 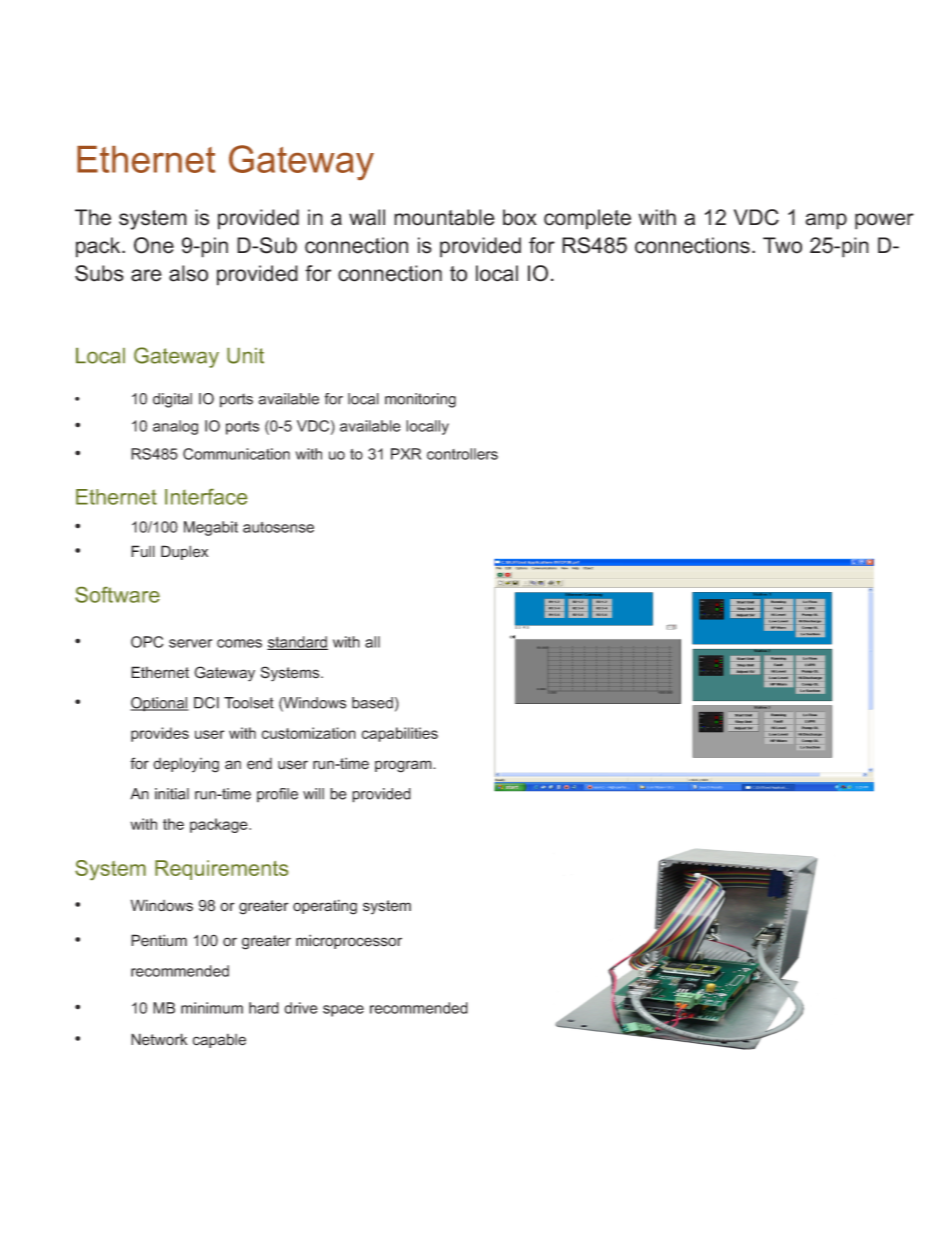 What do you see at coordinates (400, 734) in the screenshot?
I see `capabilities` at bounding box center [400, 734].
